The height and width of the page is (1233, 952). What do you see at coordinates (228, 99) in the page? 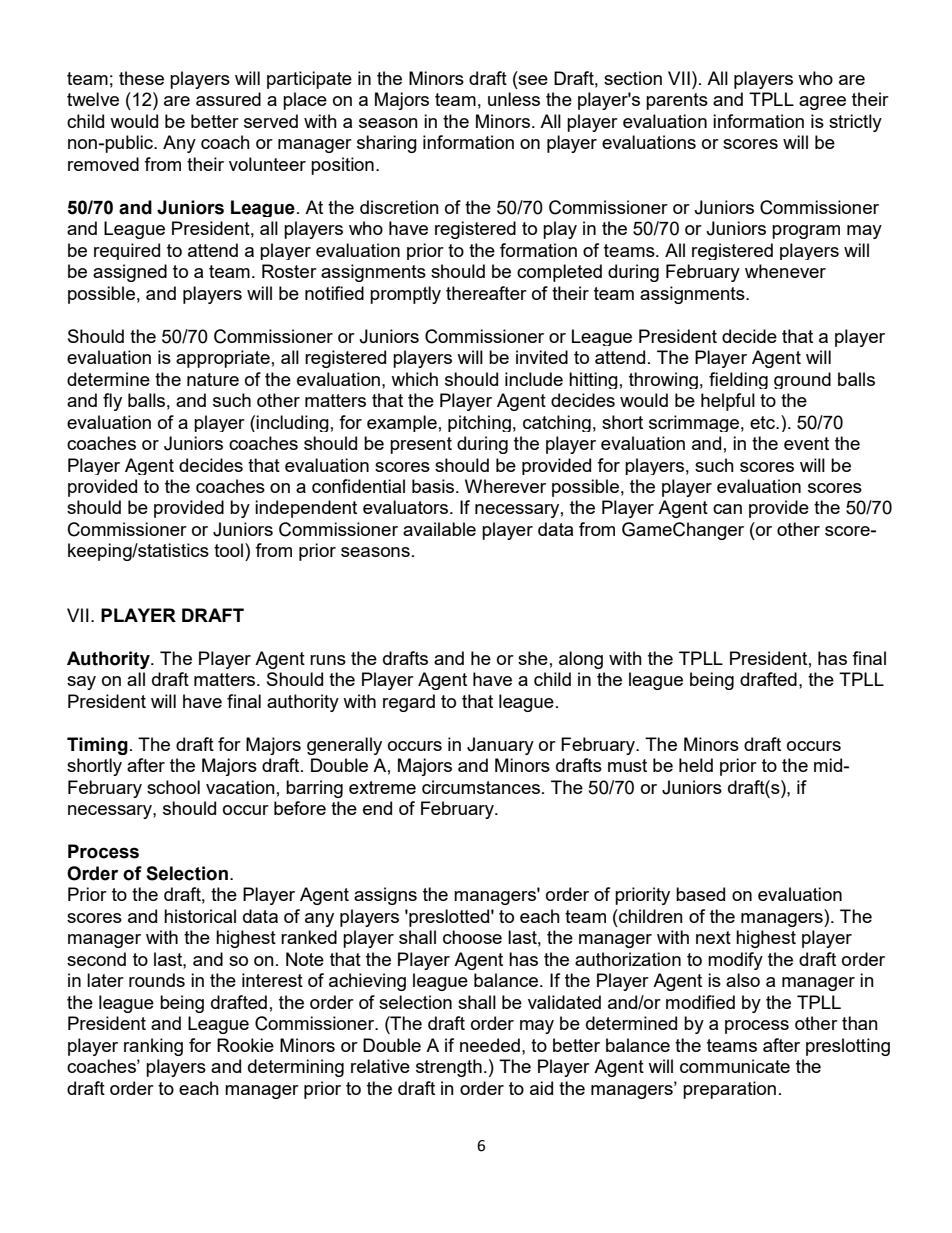
I see `assured` at bounding box center [228, 99].
